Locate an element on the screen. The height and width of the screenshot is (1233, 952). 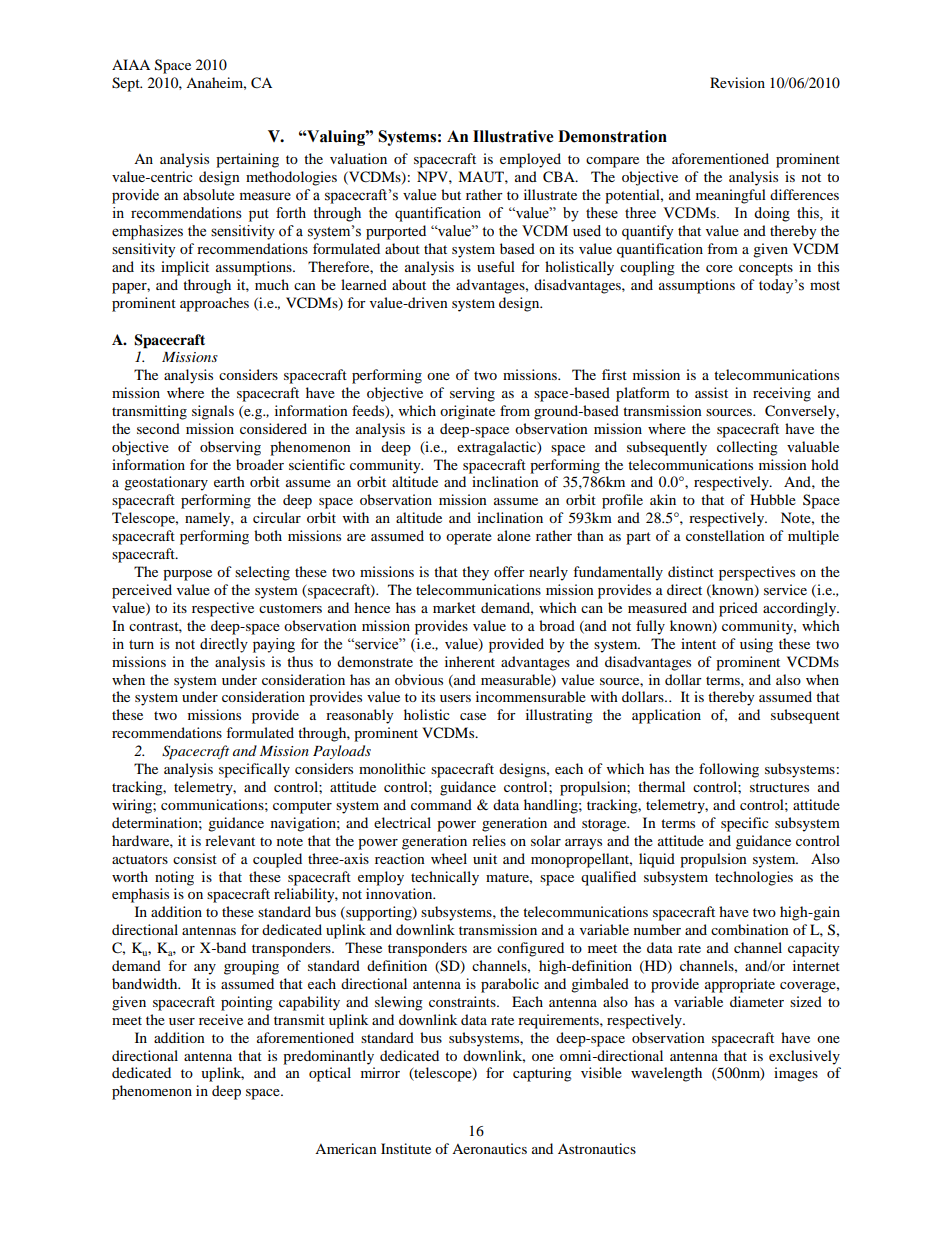
Revision is located at coordinates (737, 82).
